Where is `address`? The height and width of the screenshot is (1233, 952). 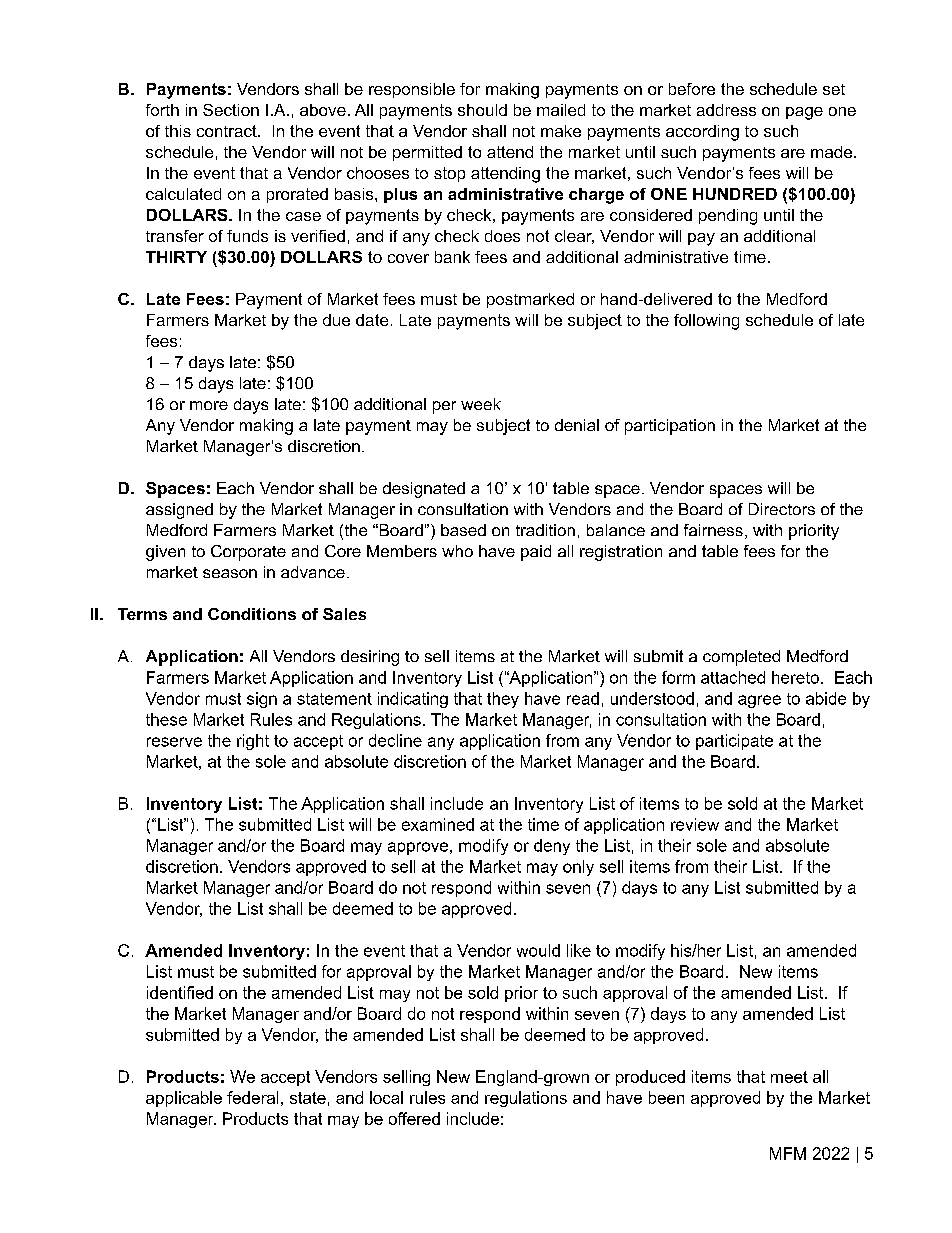 address is located at coordinates (726, 110).
